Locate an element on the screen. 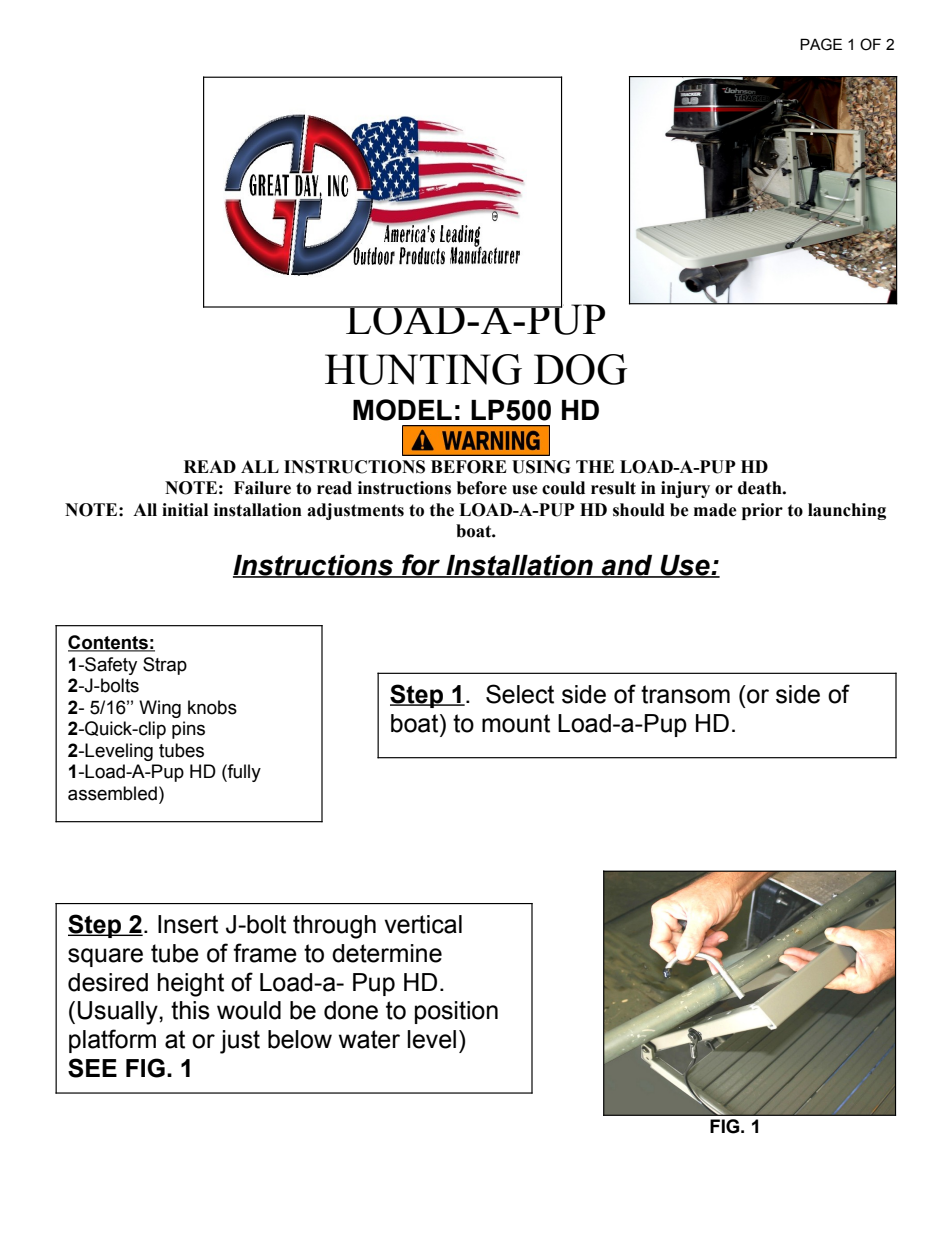 Image resolution: width=952 pixels, height=1233 pixels. position is located at coordinates (456, 1012).
